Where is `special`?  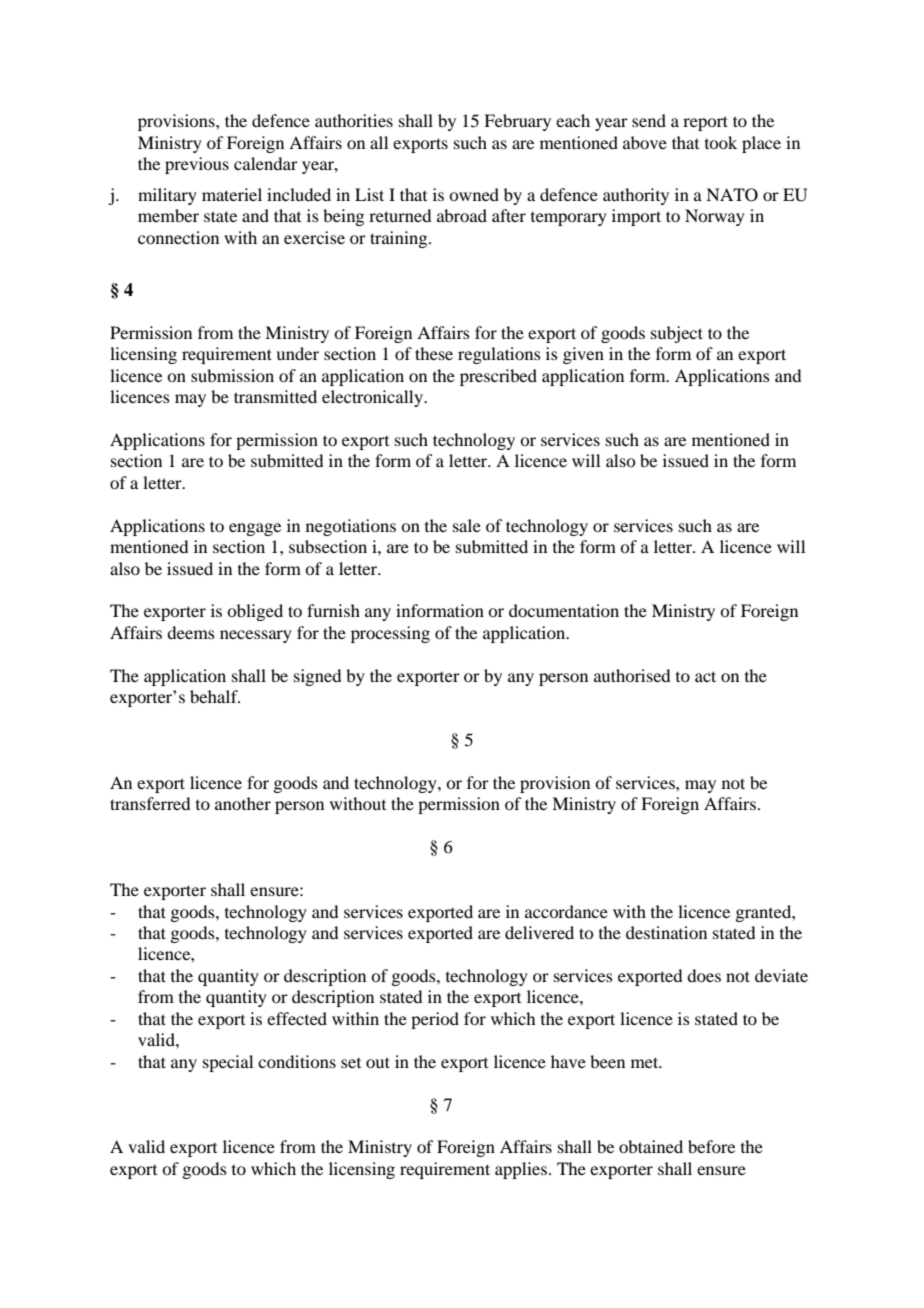
special is located at coordinates (228, 1063).
